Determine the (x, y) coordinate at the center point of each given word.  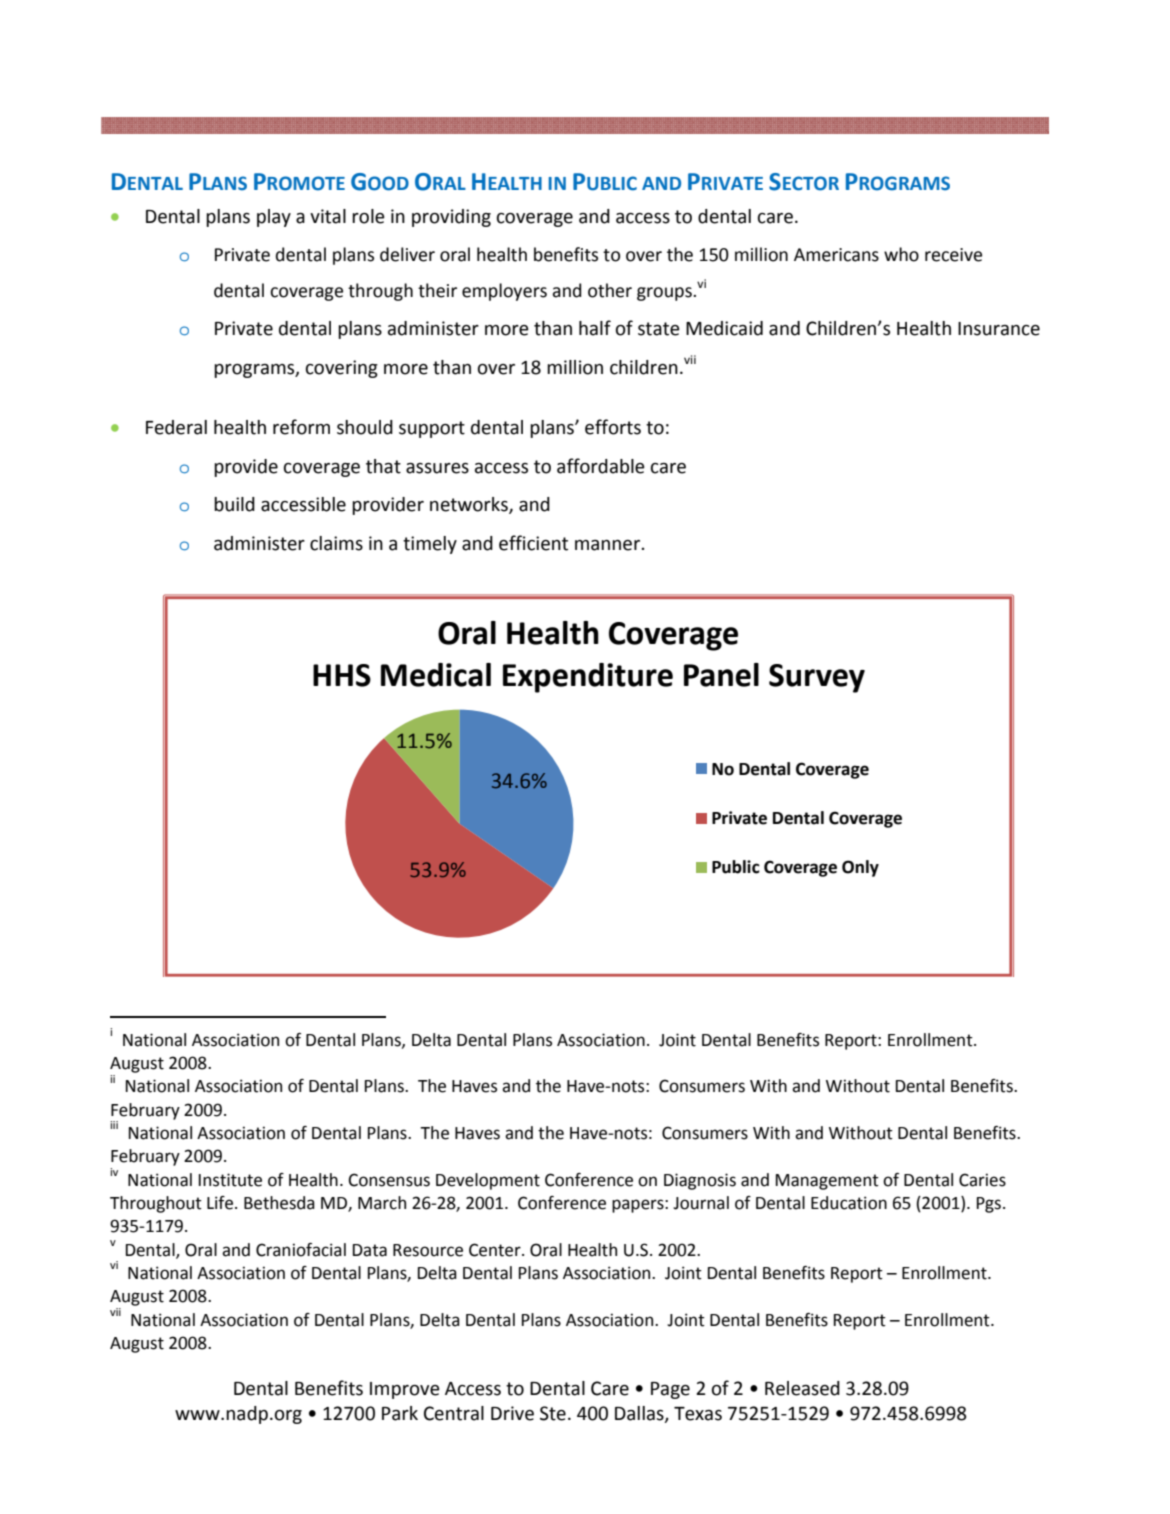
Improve (405, 1390)
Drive (512, 1413)
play (274, 218)
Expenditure (588, 678)
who (901, 254)
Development (488, 1181)
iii (114, 1125)
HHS (342, 675)
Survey (817, 678)
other (610, 290)
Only (860, 868)
